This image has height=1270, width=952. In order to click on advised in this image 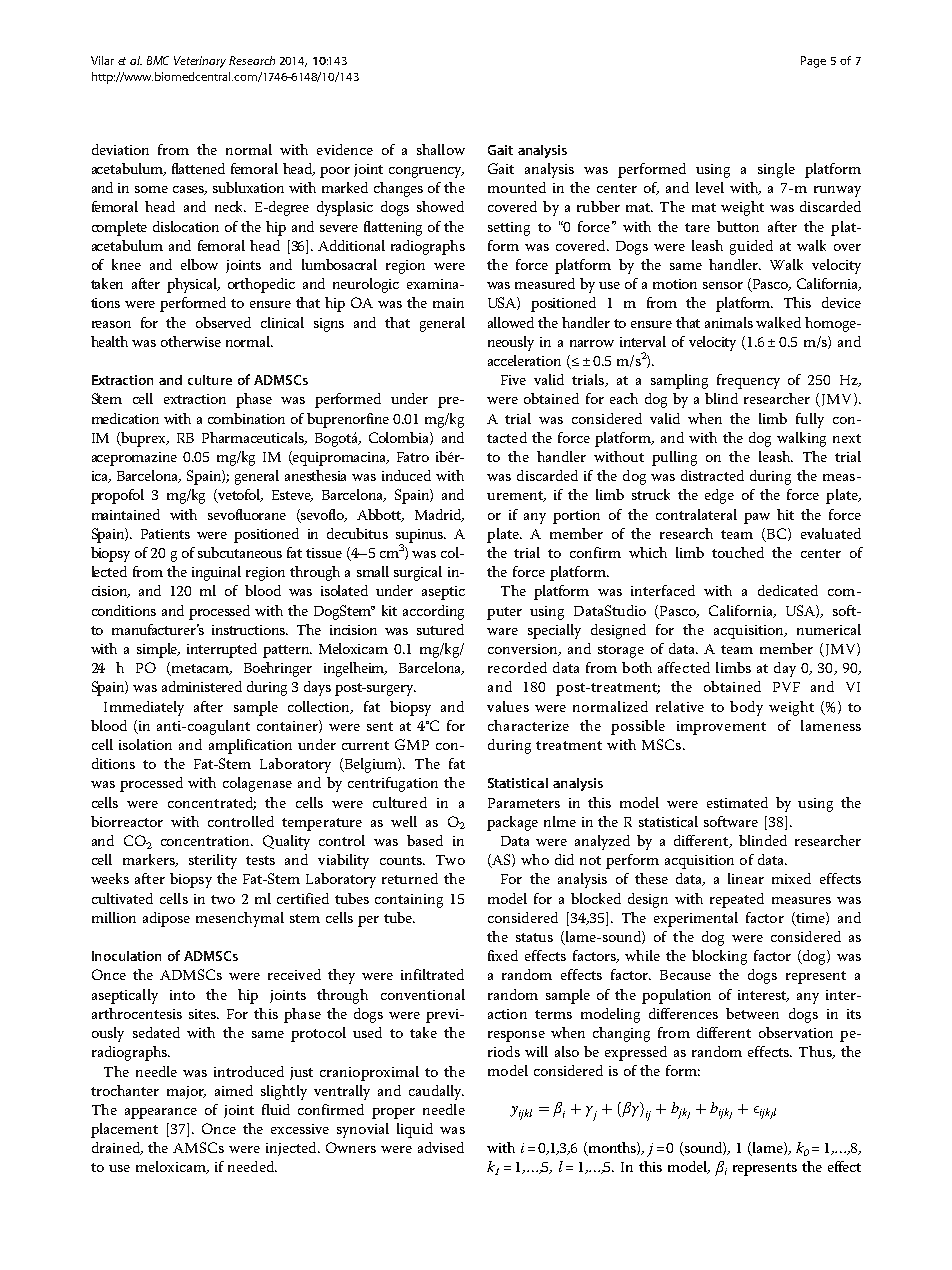, I will do `click(441, 1147)`.
